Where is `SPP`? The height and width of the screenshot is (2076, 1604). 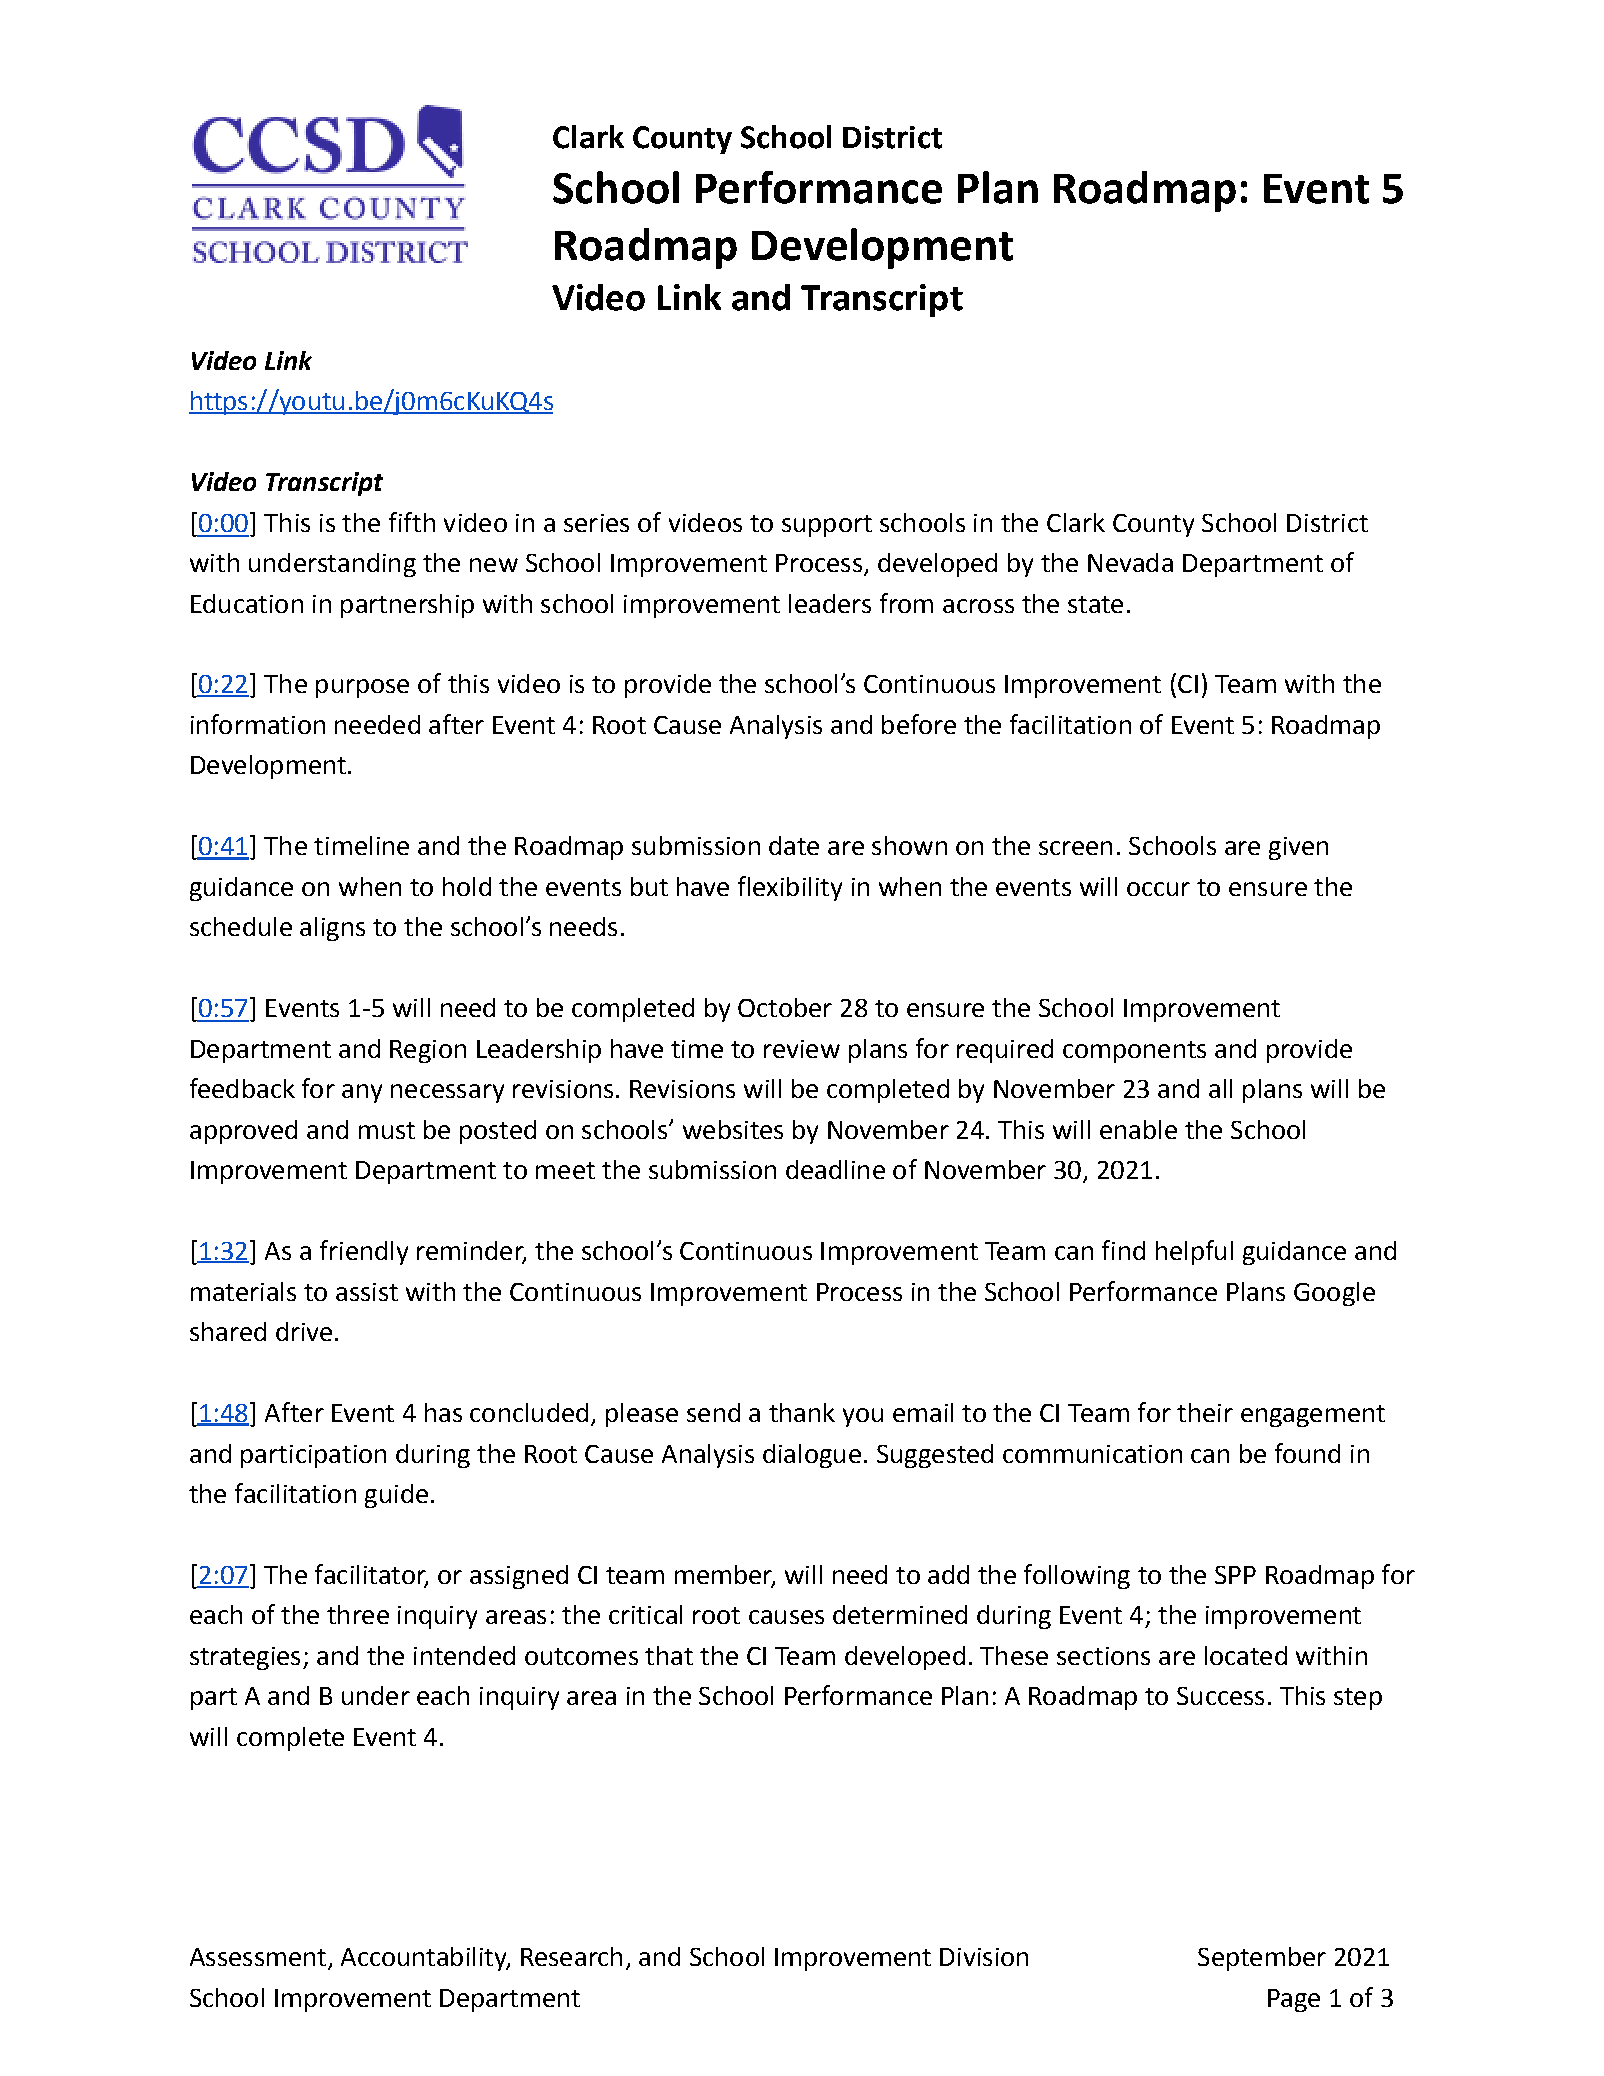 SPP is located at coordinates (1235, 1575).
